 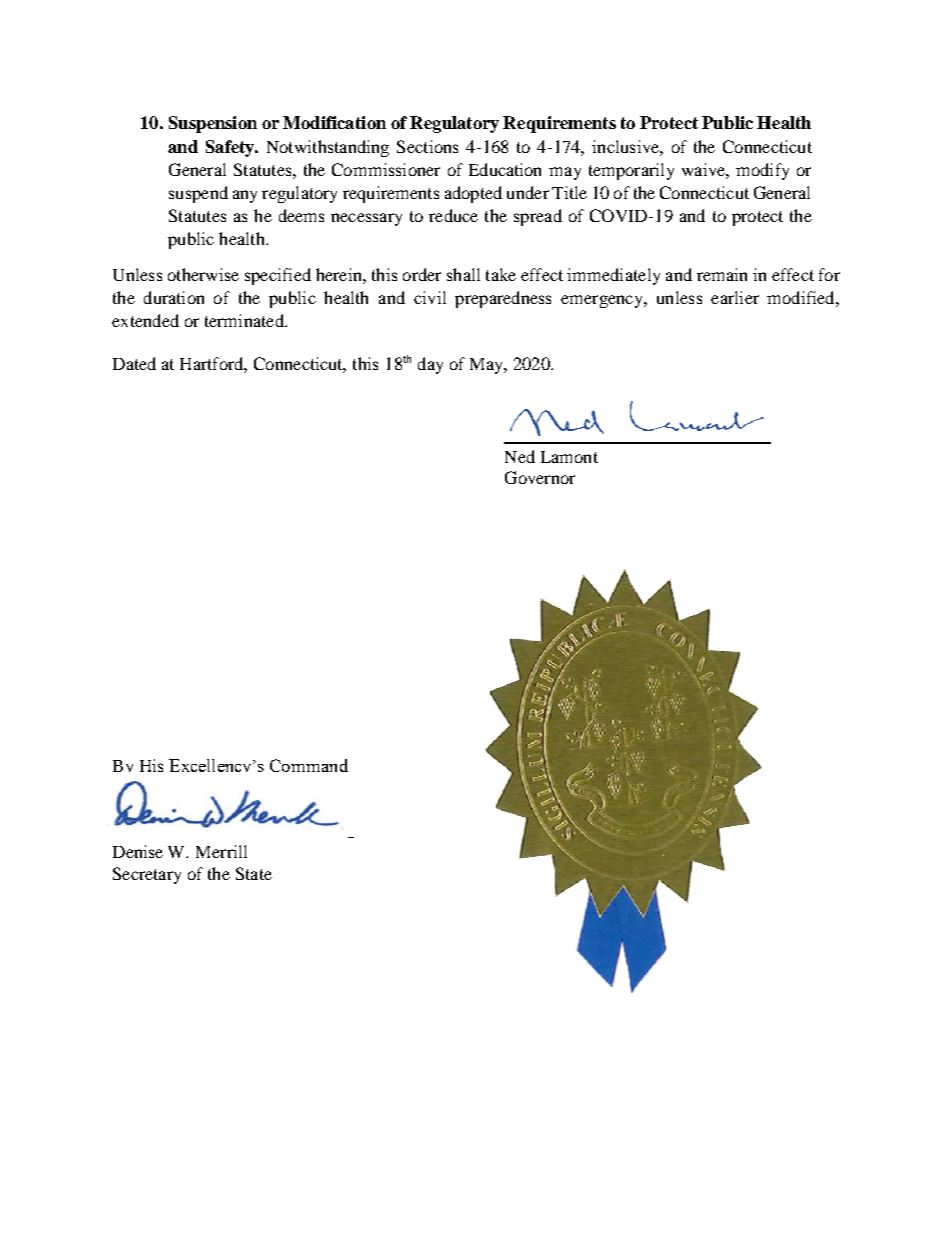 I want to click on terminated, so click(x=245, y=320).
